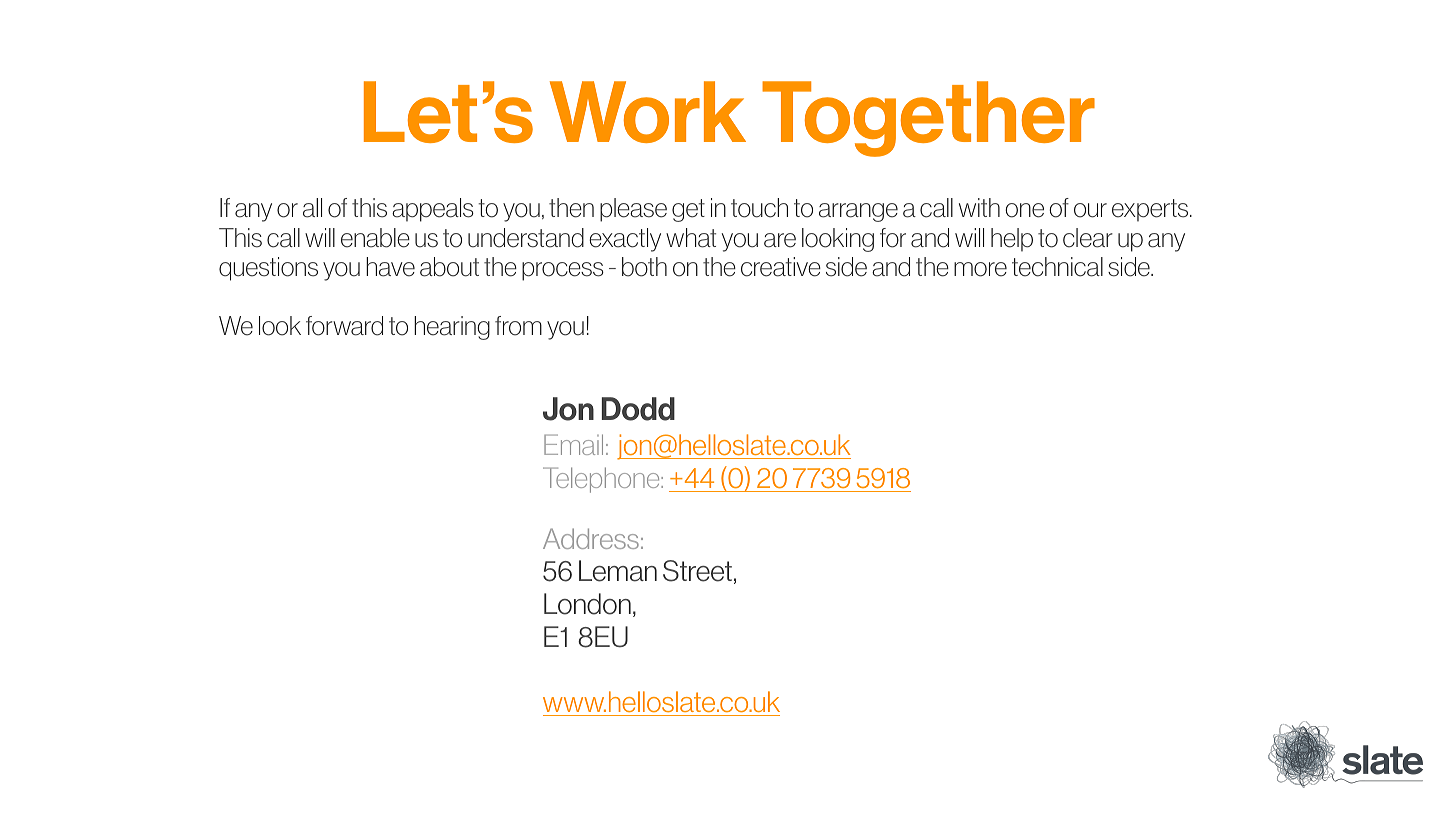 The image size is (1456, 819). I want to click on with, so click(979, 207).
